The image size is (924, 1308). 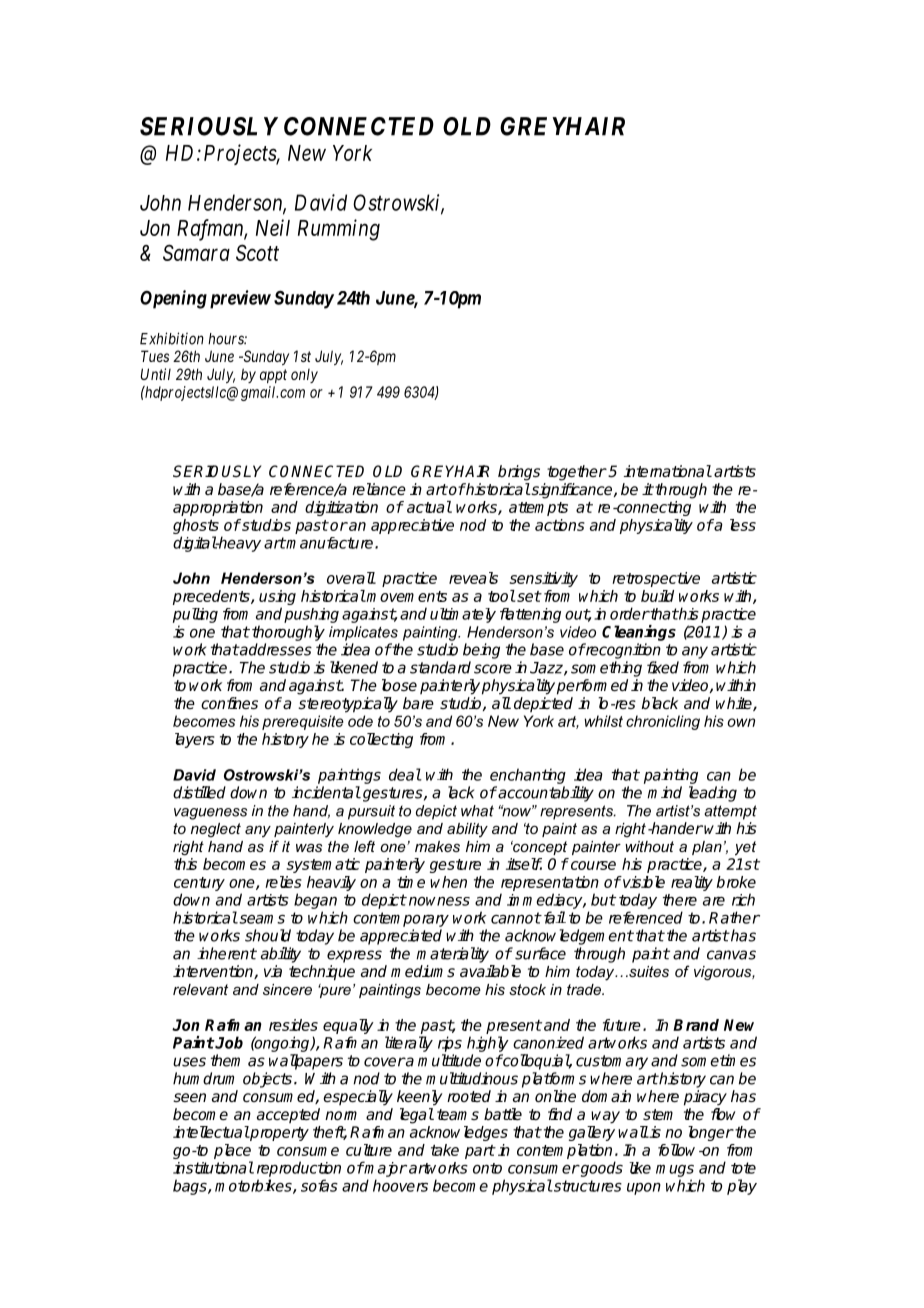 What do you see at coordinates (663, 722) in the image?
I see `chronicling` at bounding box center [663, 722].
